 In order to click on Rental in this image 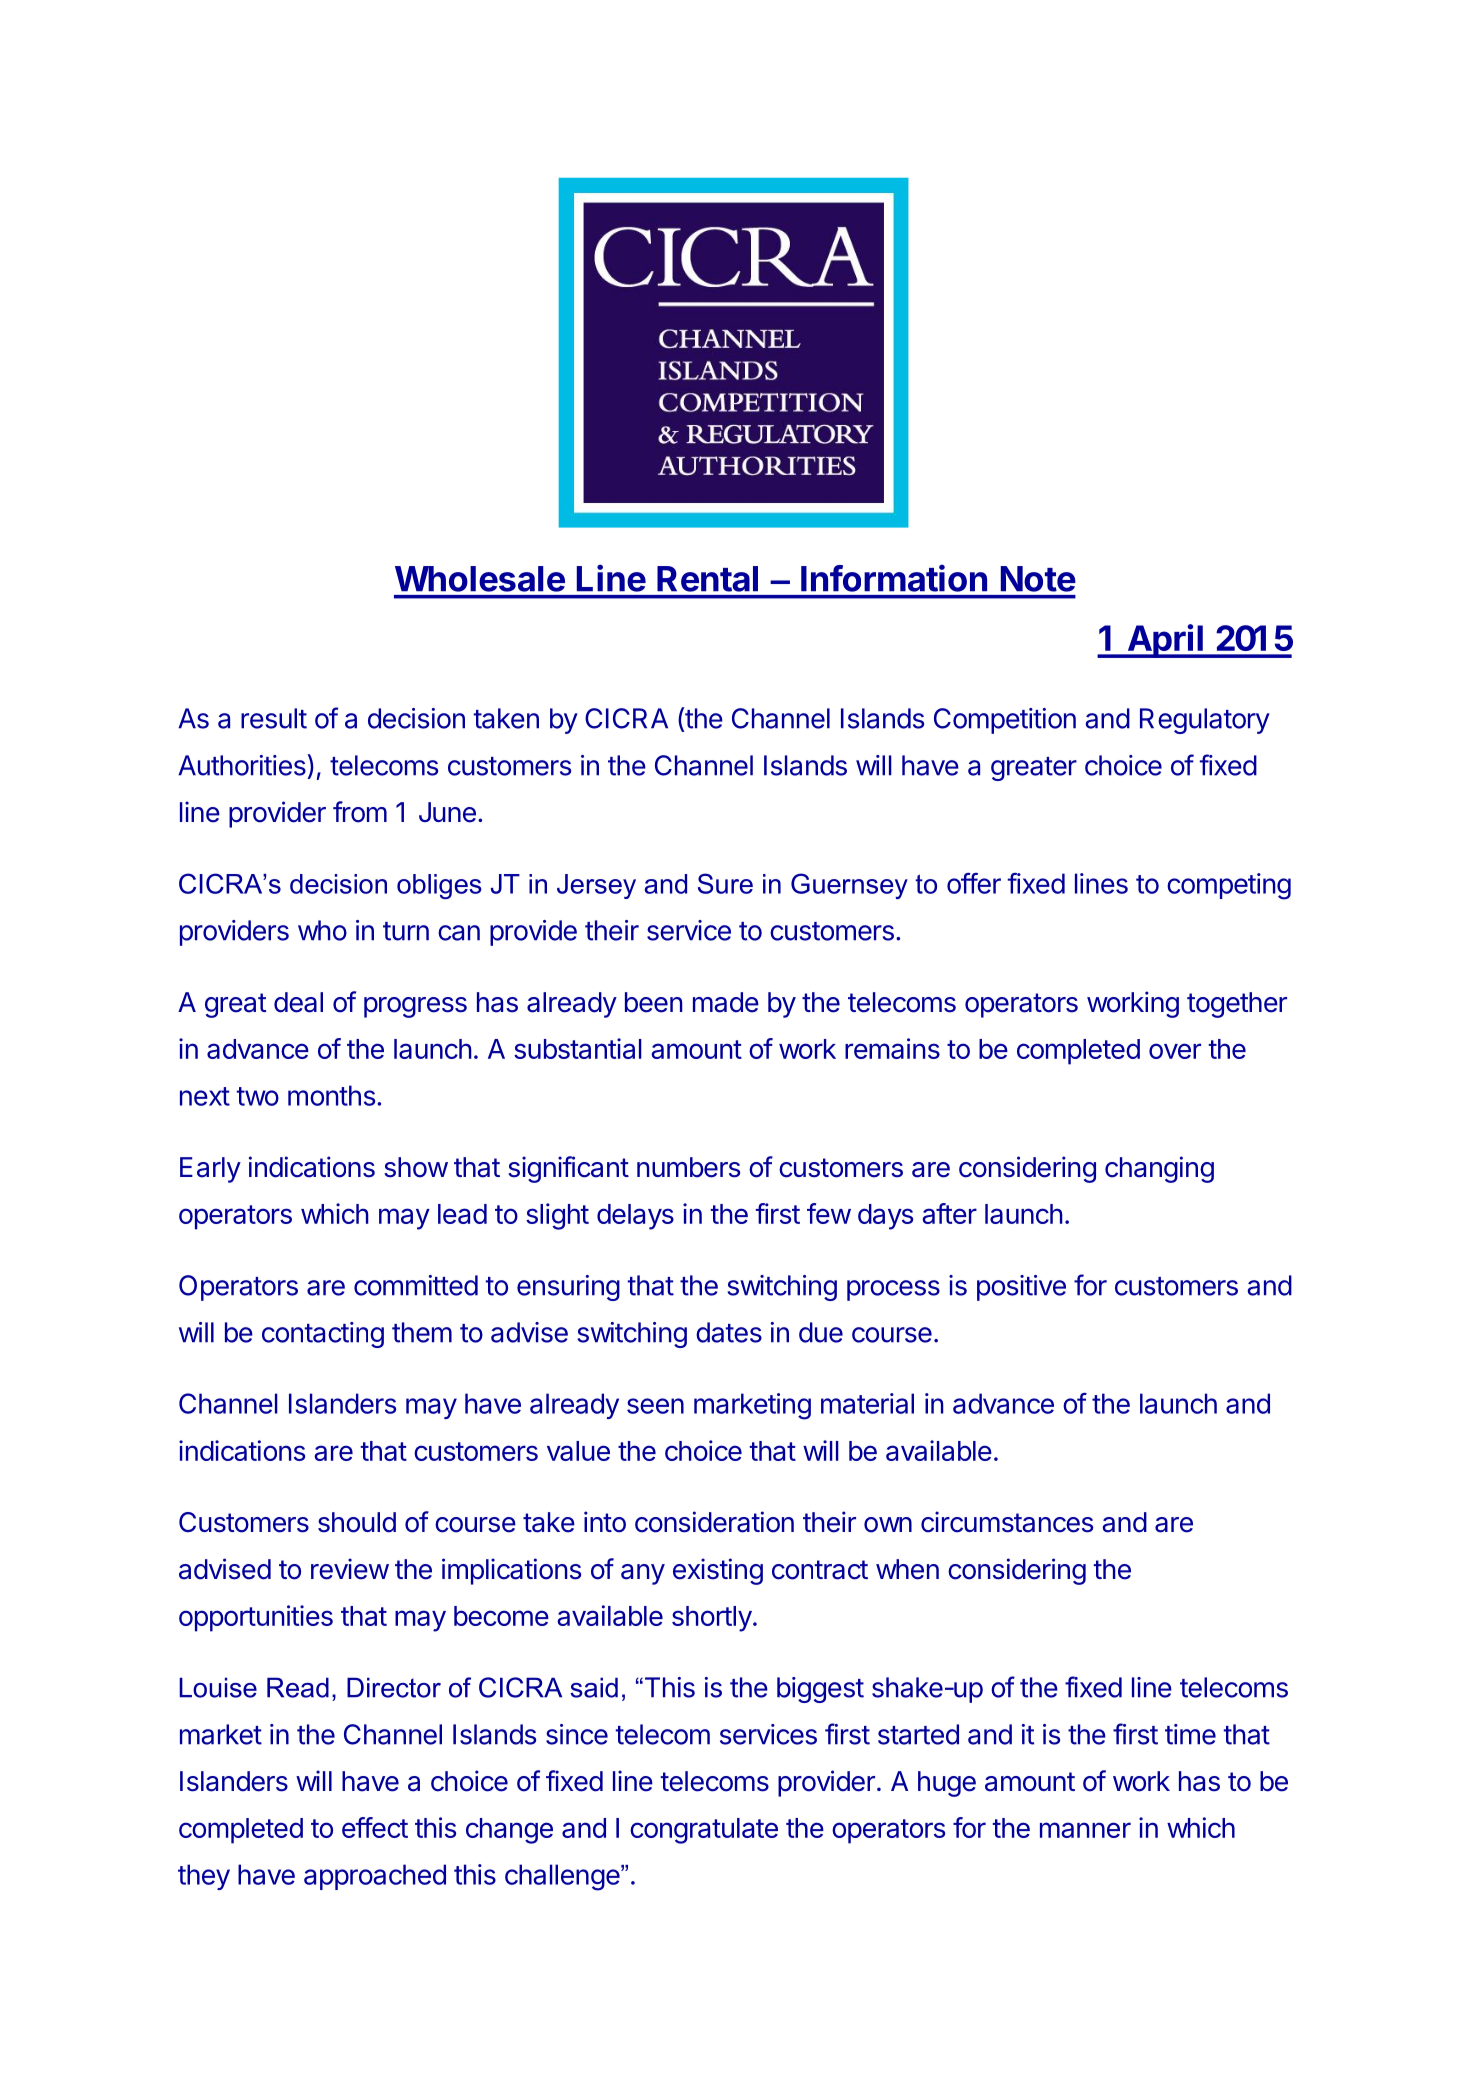, I will do `click(707, 579)`.
